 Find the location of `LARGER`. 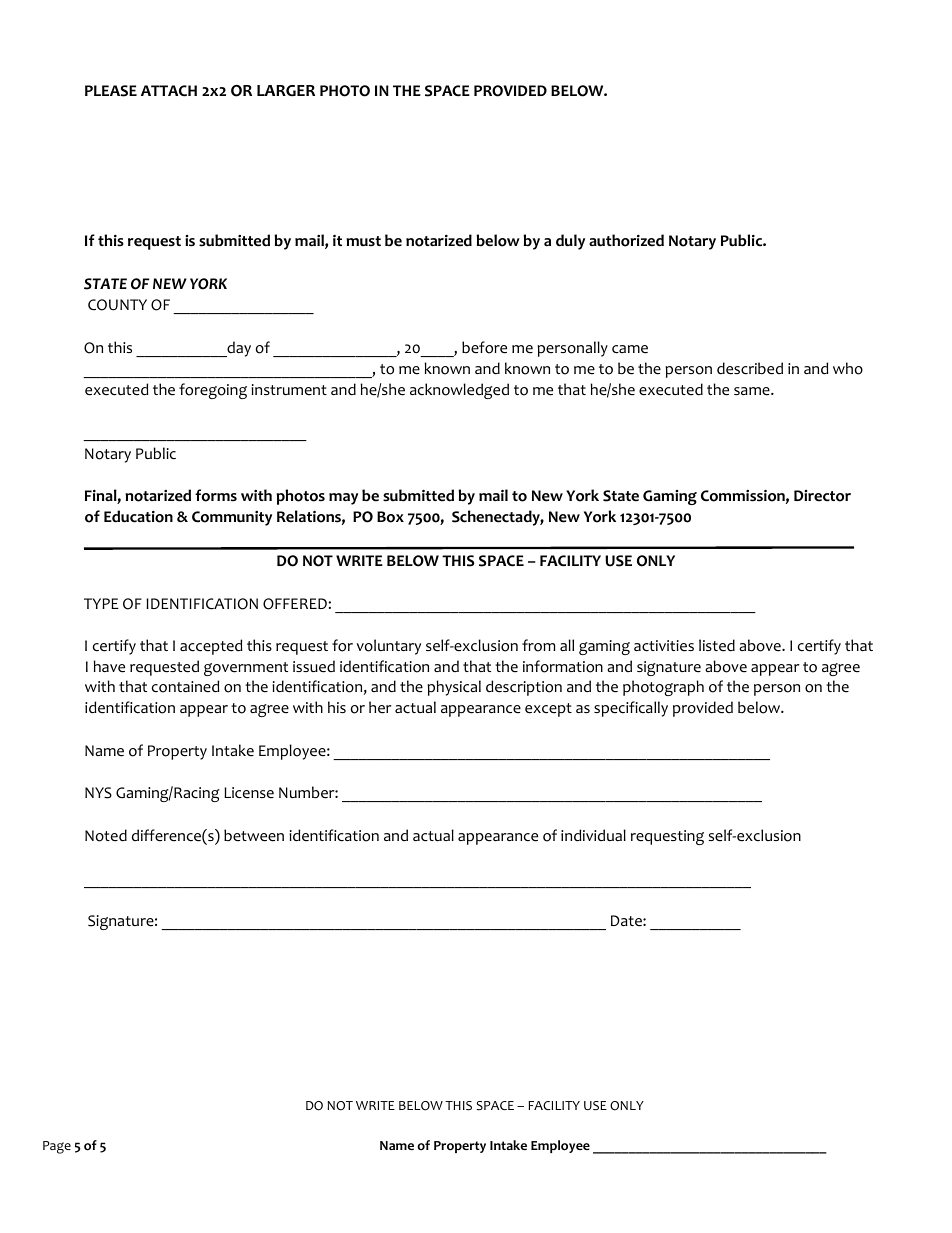

LARGER is located at coordinates (286, 91).
